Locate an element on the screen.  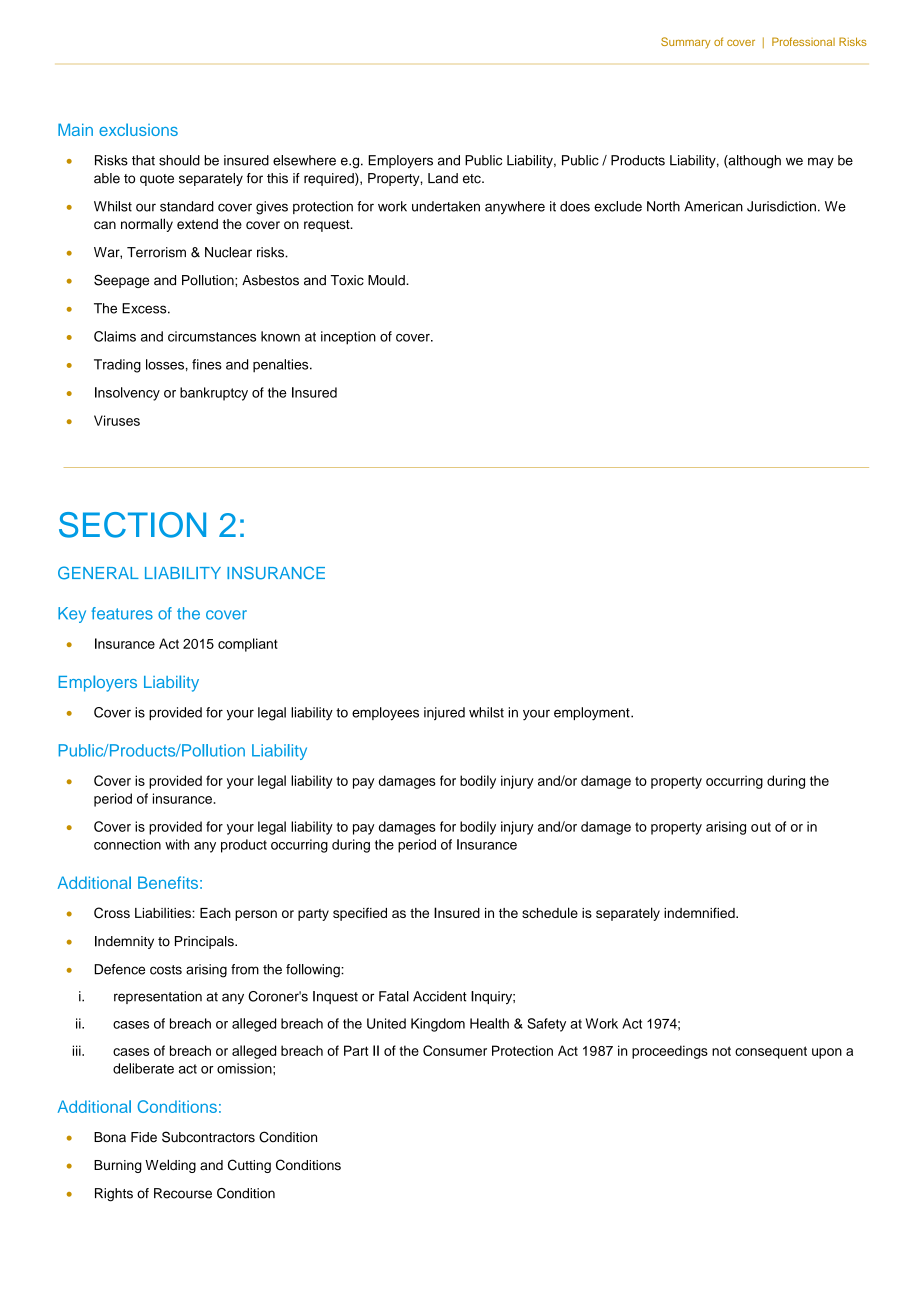
Consumer is located at coordinates (455, 1050).
